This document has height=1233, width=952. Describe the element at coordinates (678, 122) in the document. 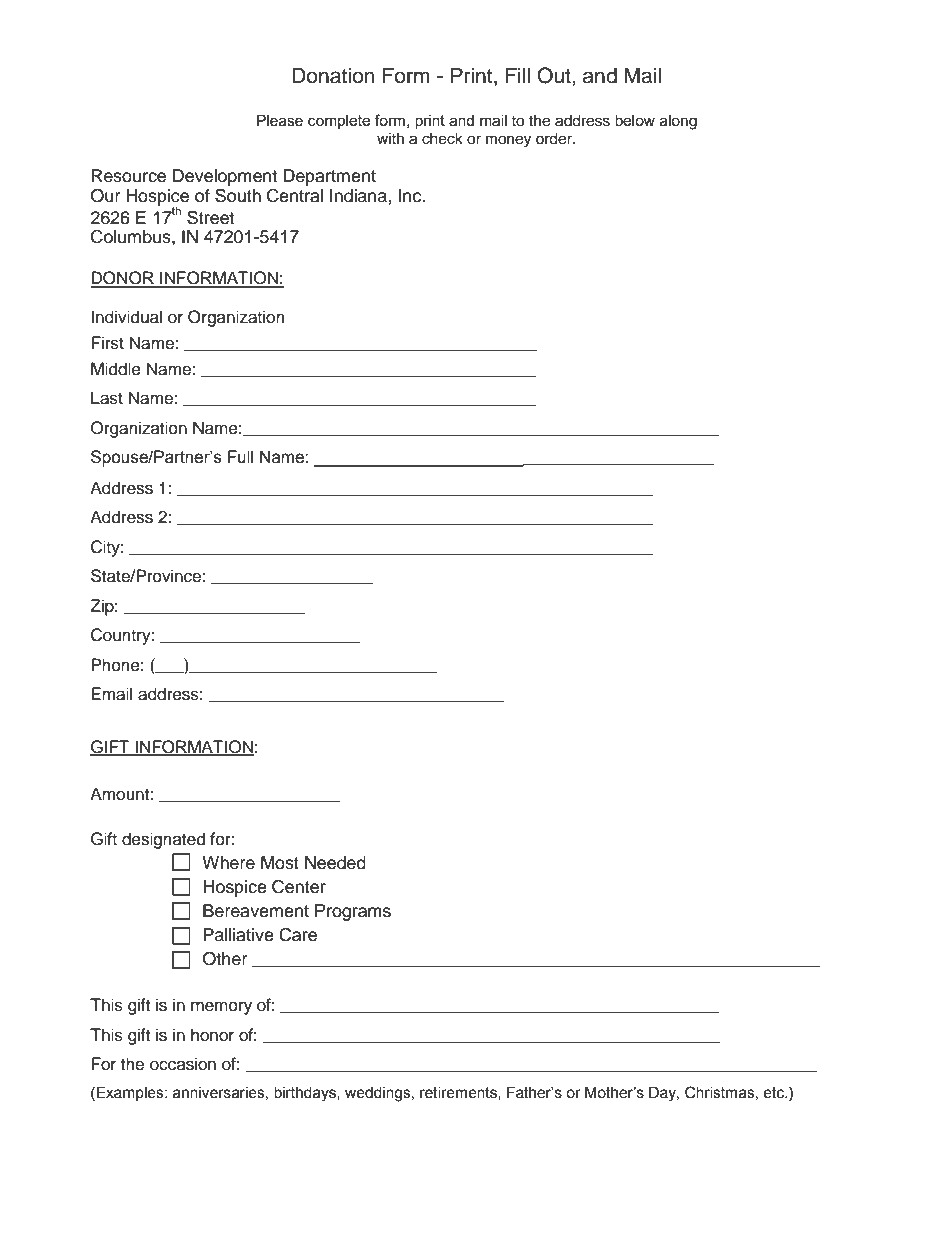

I see `along` at that location.
